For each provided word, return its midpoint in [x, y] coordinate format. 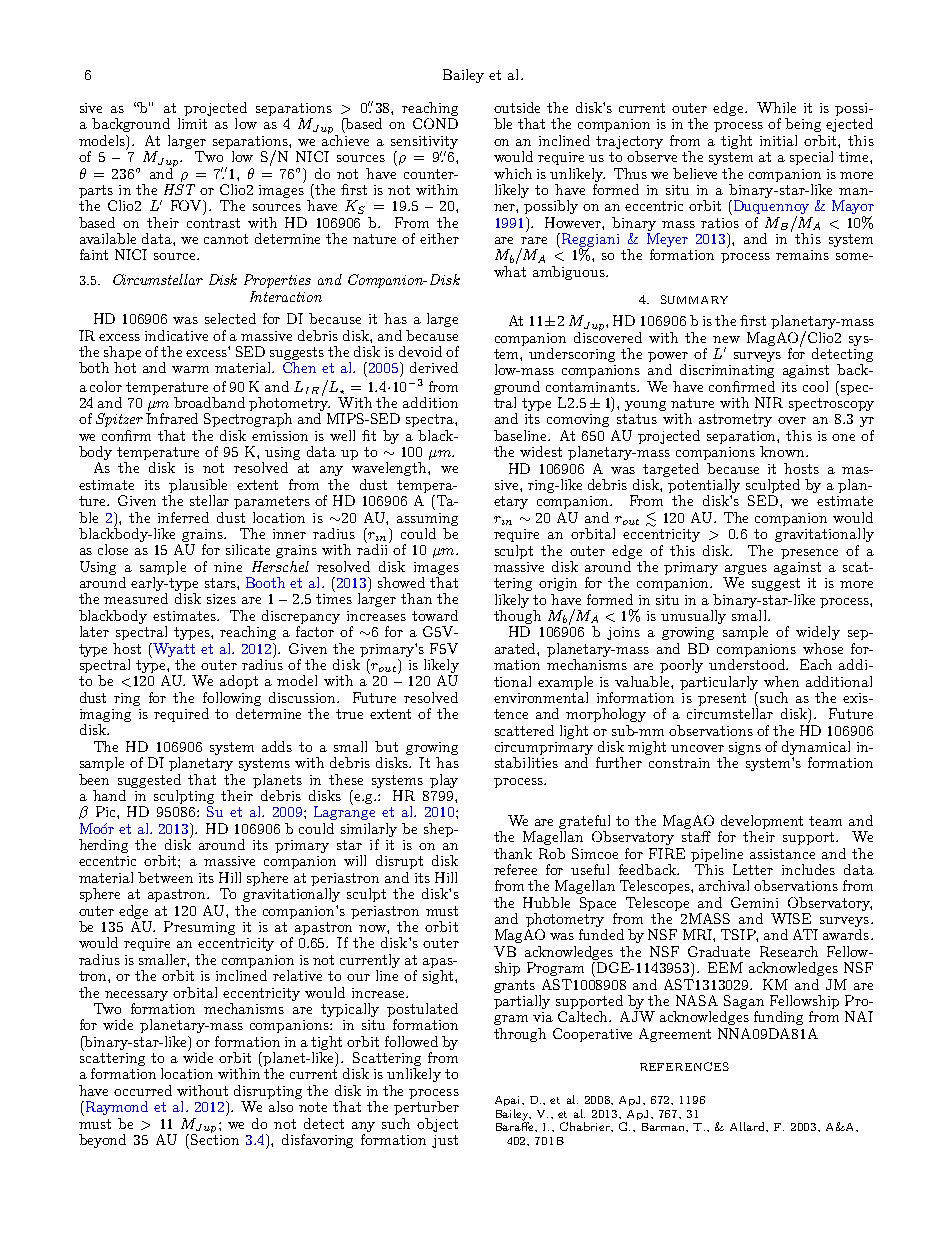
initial [778, 140]
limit [192, 123]
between [165, 877]
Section [215, 1138]
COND [435, 123]
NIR [769, 402]
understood [748, 664]
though [517, 618]
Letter [753, 869]
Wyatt [173, 650]
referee [515, 869]
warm [190, 369]
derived [434, 367]
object [437, 1125]
